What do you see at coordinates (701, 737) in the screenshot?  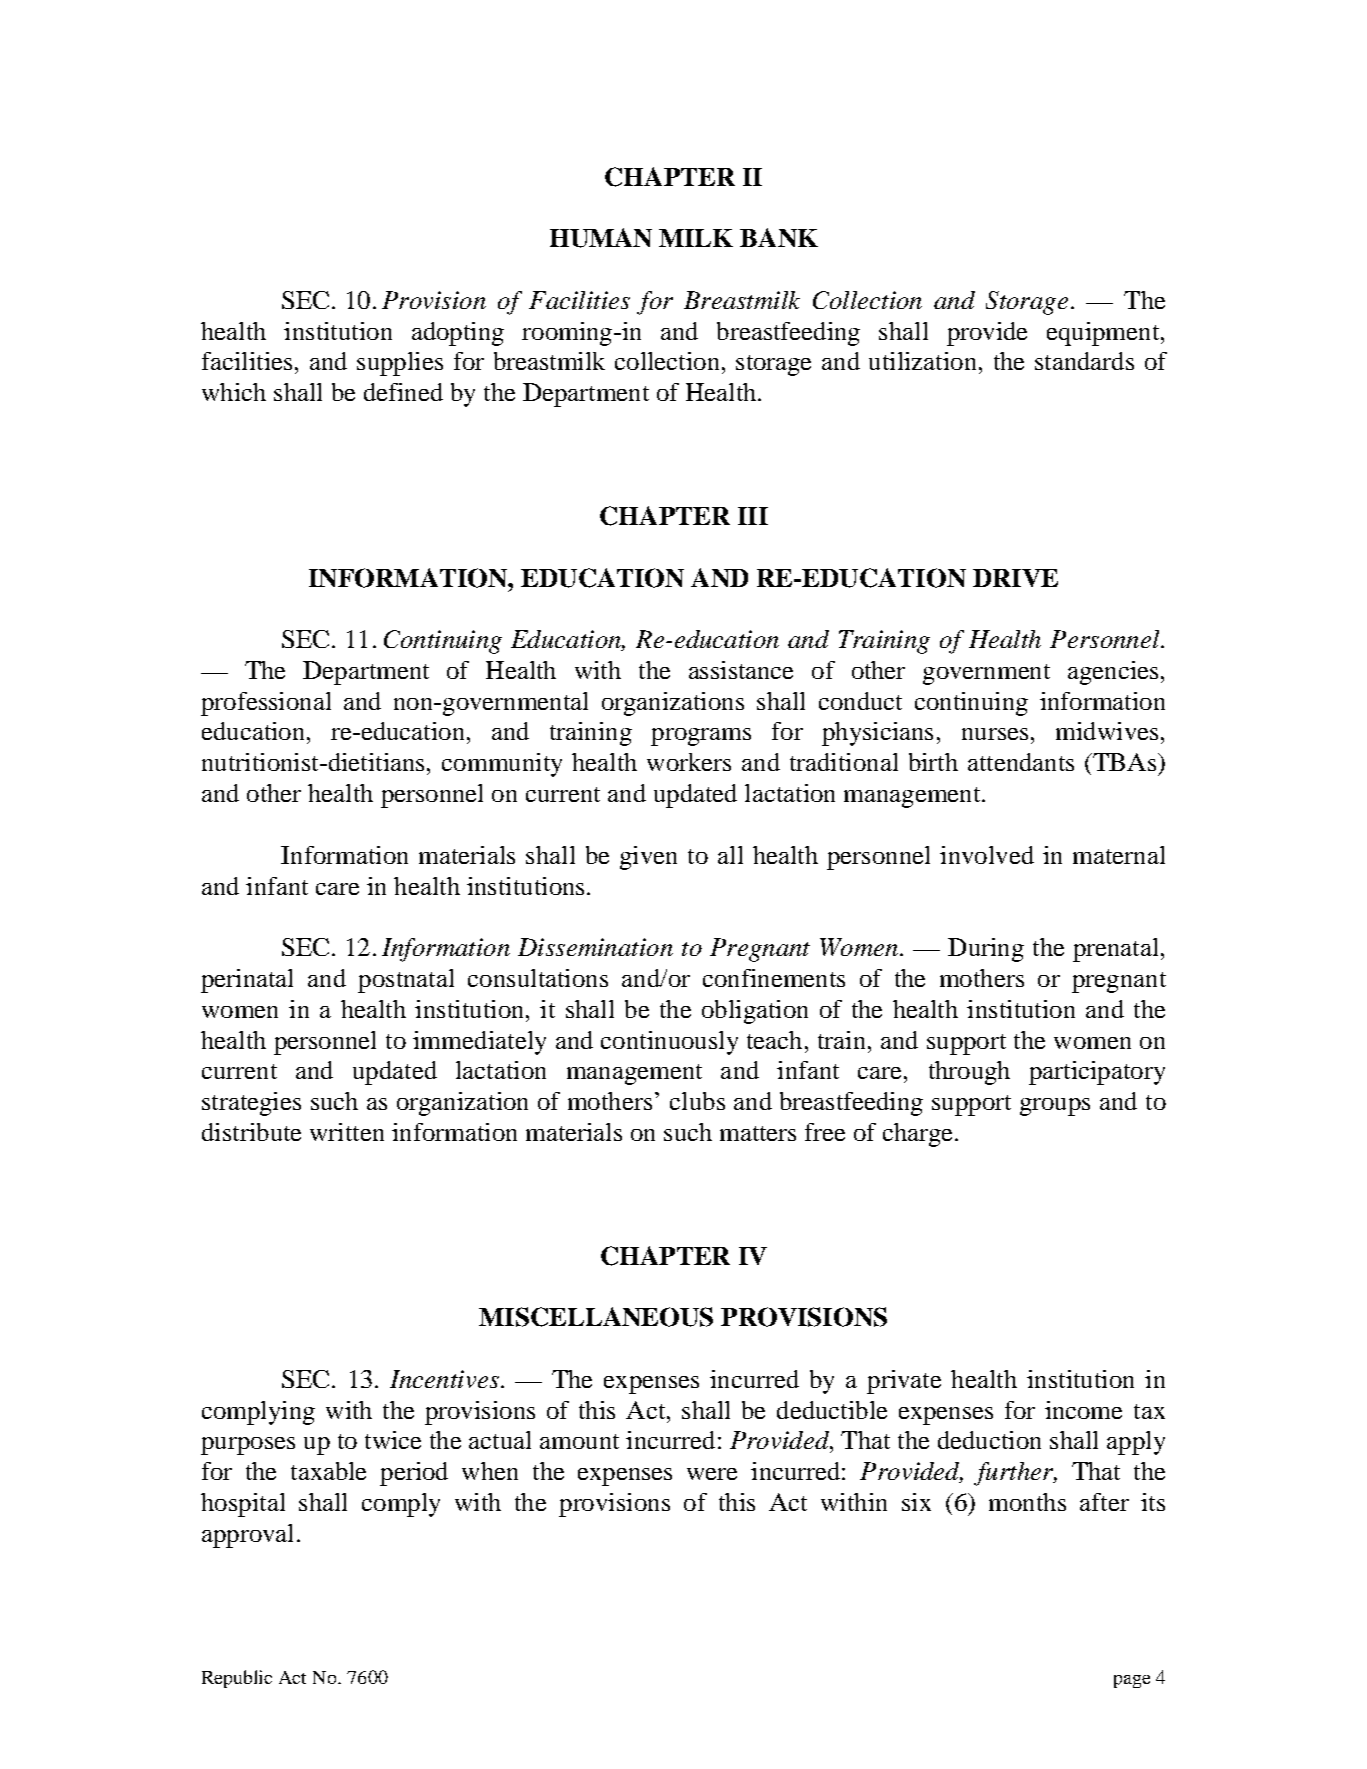 I see `programs` at bounding box center [701, 737].
